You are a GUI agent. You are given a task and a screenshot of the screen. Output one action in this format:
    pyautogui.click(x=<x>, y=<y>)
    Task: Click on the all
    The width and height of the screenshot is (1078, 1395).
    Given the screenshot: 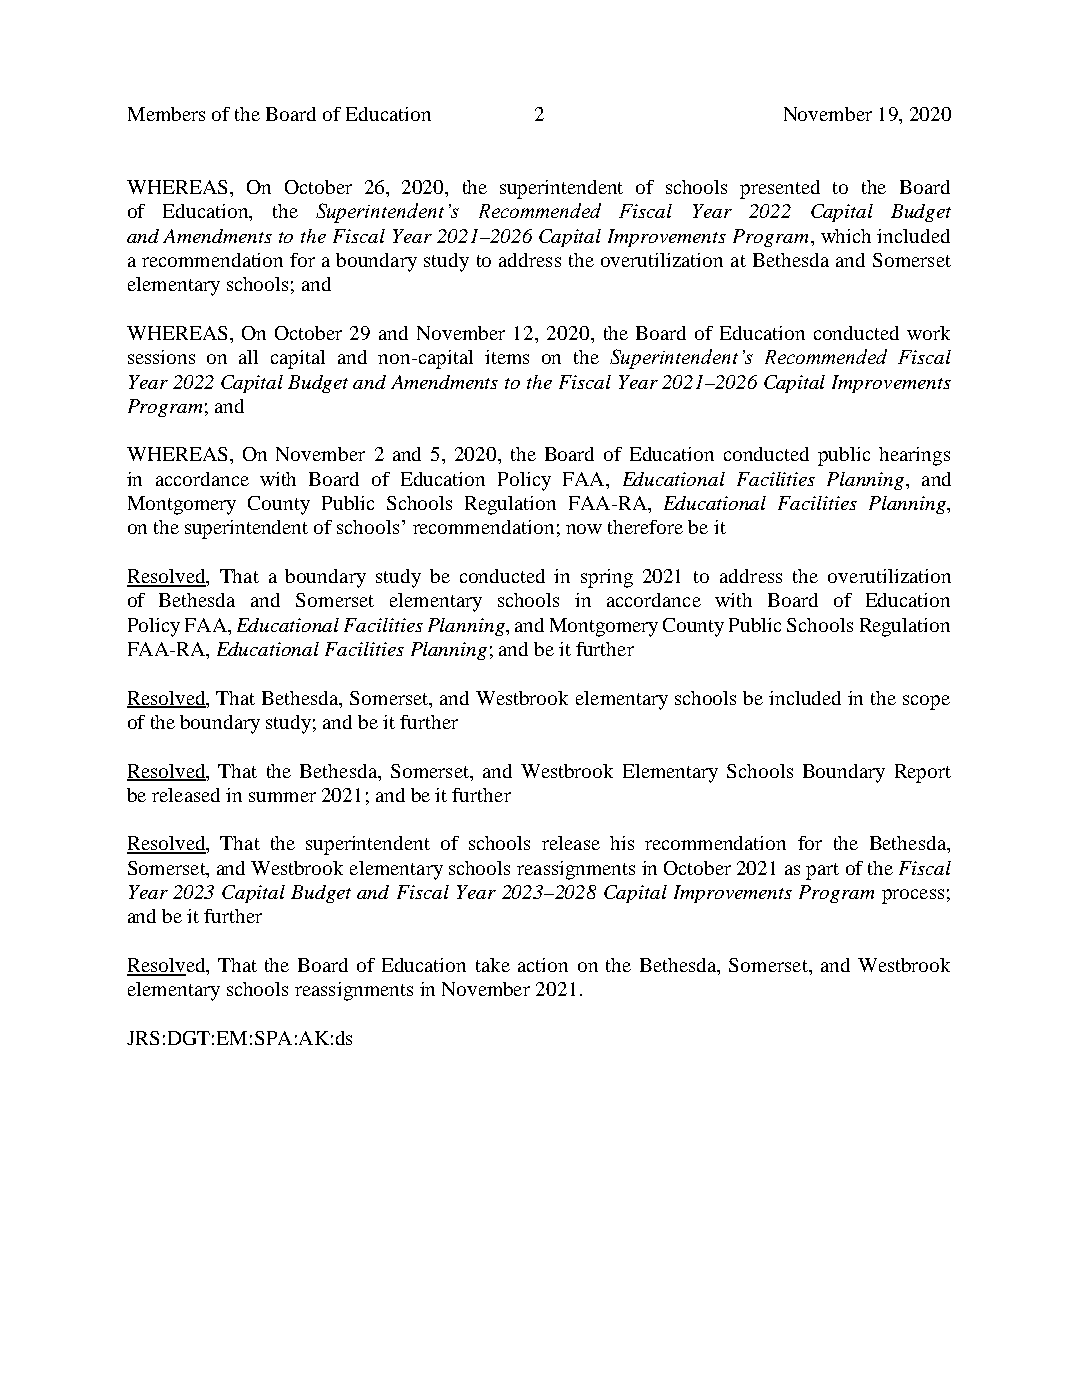 What is the action you would take?
    pyautogui.click(x=248, y=357)
